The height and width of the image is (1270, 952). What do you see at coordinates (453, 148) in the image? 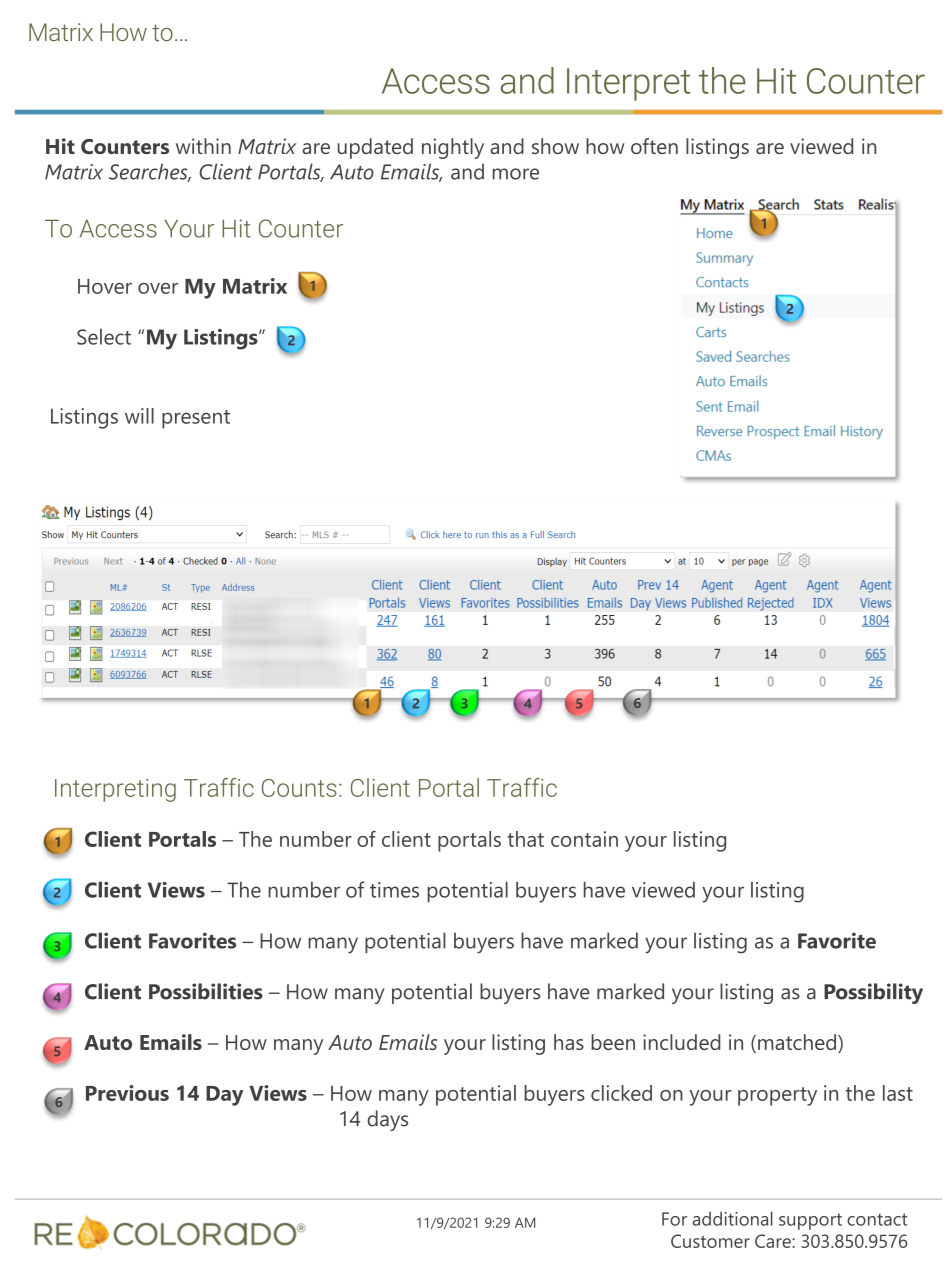
I see `nightly` at bounding box center [453, 148].
